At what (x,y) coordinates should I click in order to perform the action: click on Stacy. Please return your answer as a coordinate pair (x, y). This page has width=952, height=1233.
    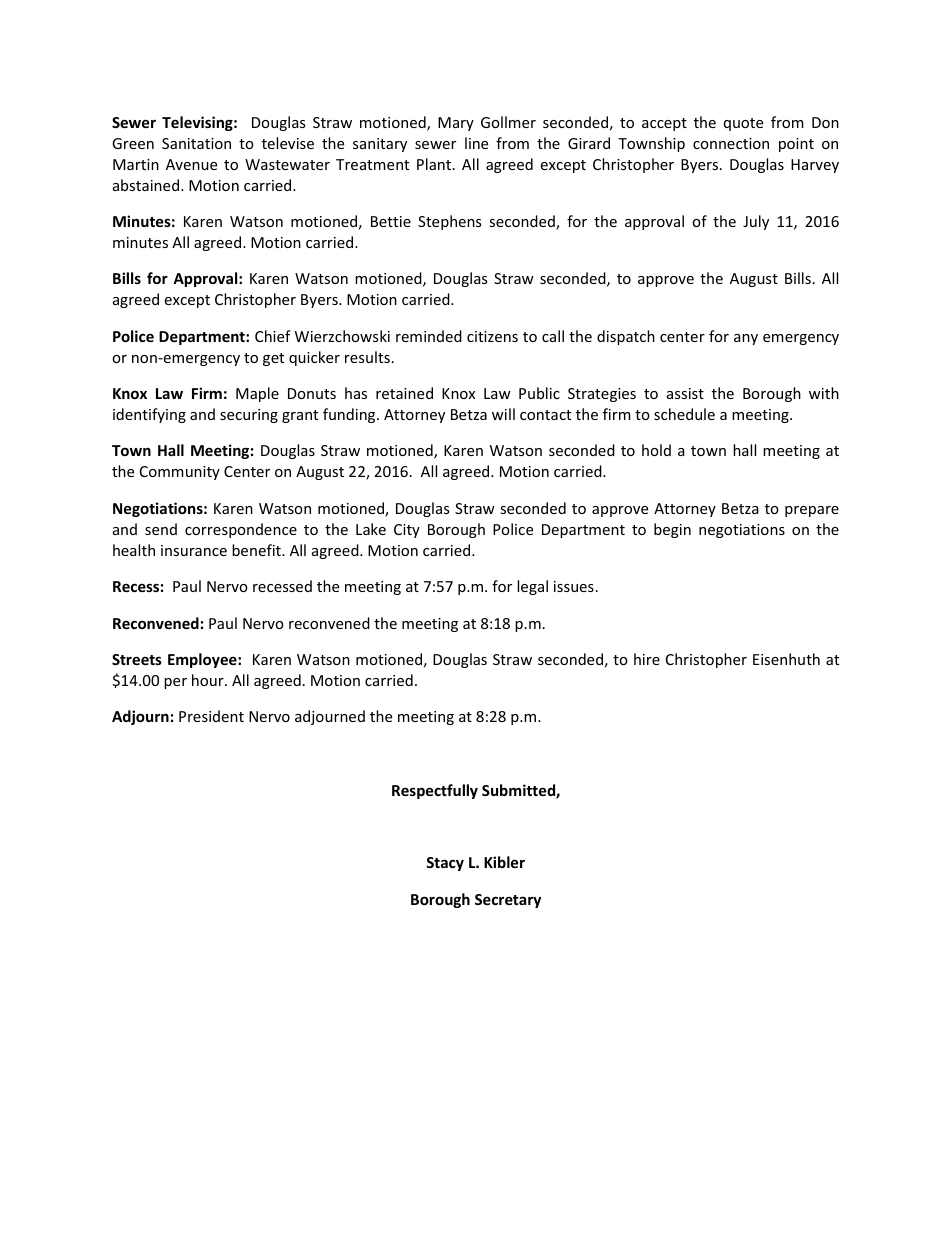
    Looking at the image, I should click on (445, 864).
